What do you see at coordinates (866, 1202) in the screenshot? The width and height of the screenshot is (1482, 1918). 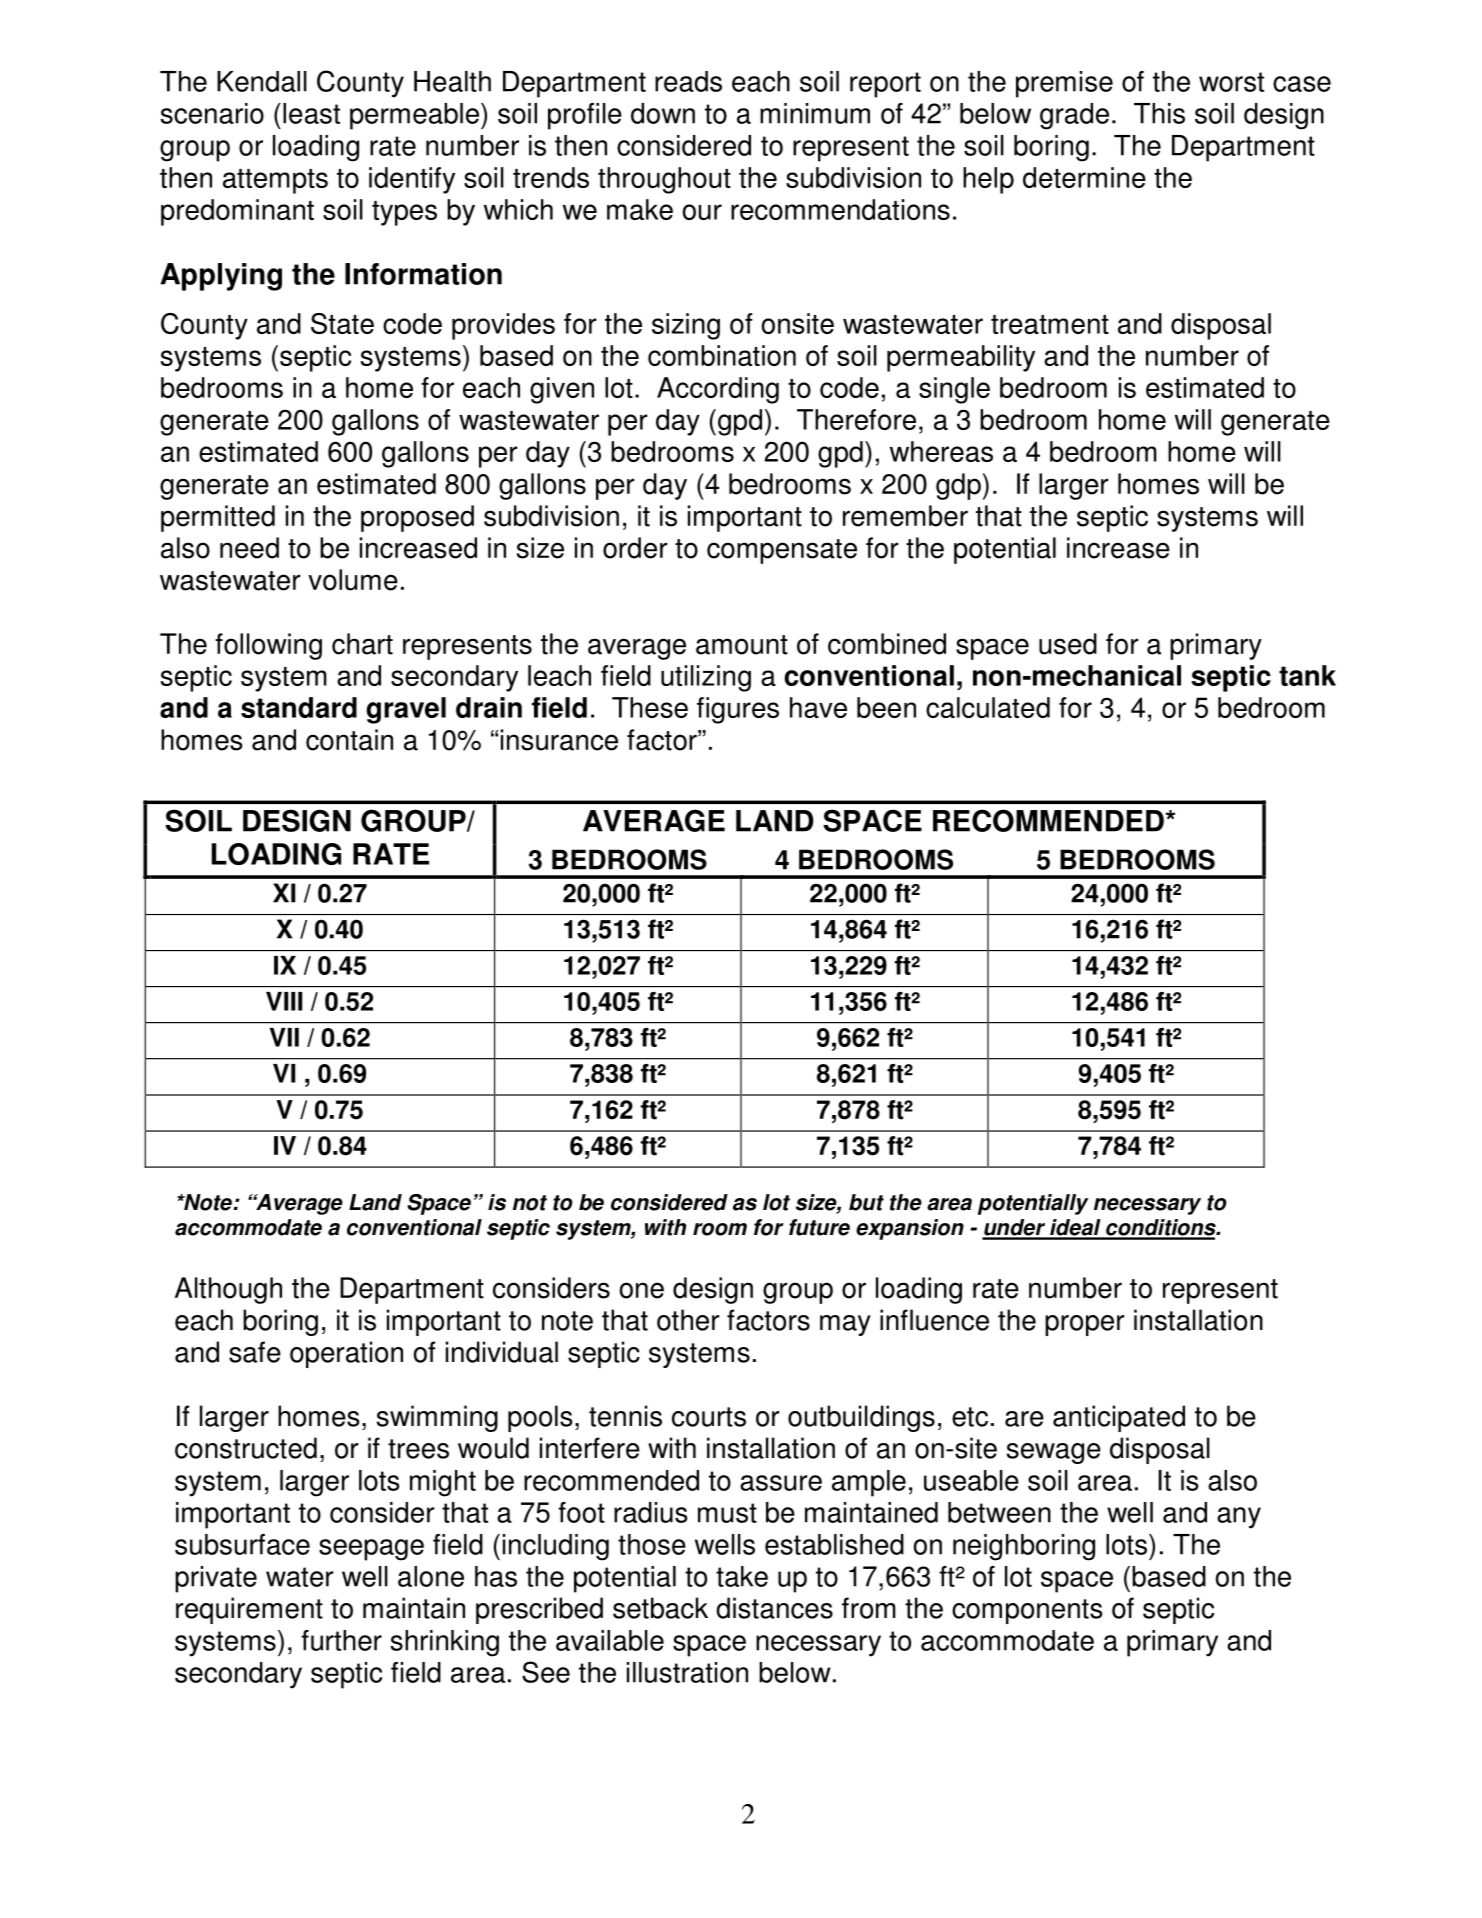 I see `but` at bounding box center [866, 1202].
